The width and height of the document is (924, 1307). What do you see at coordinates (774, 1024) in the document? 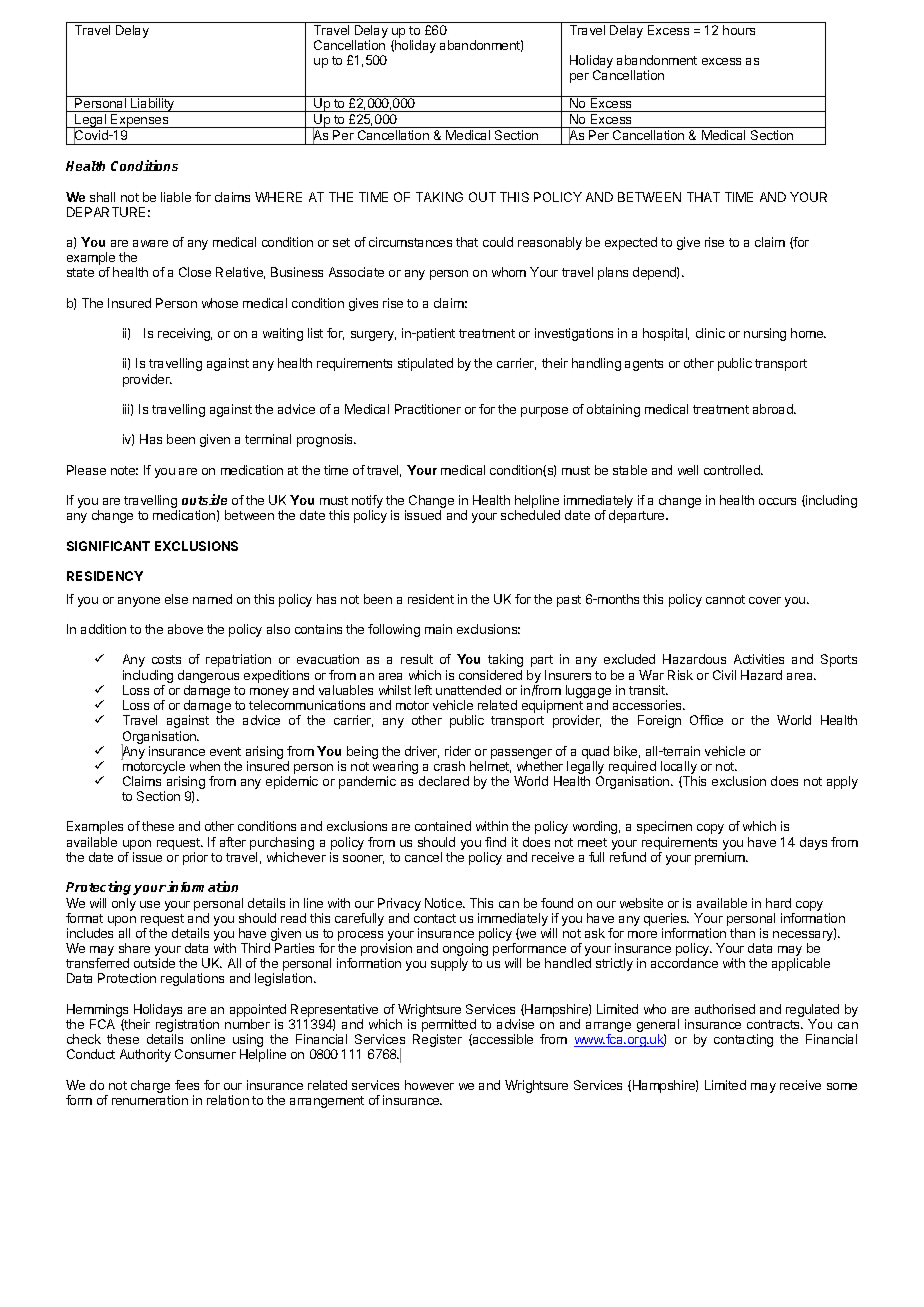
I see `contracts` at bounding box center [774, 1024].
